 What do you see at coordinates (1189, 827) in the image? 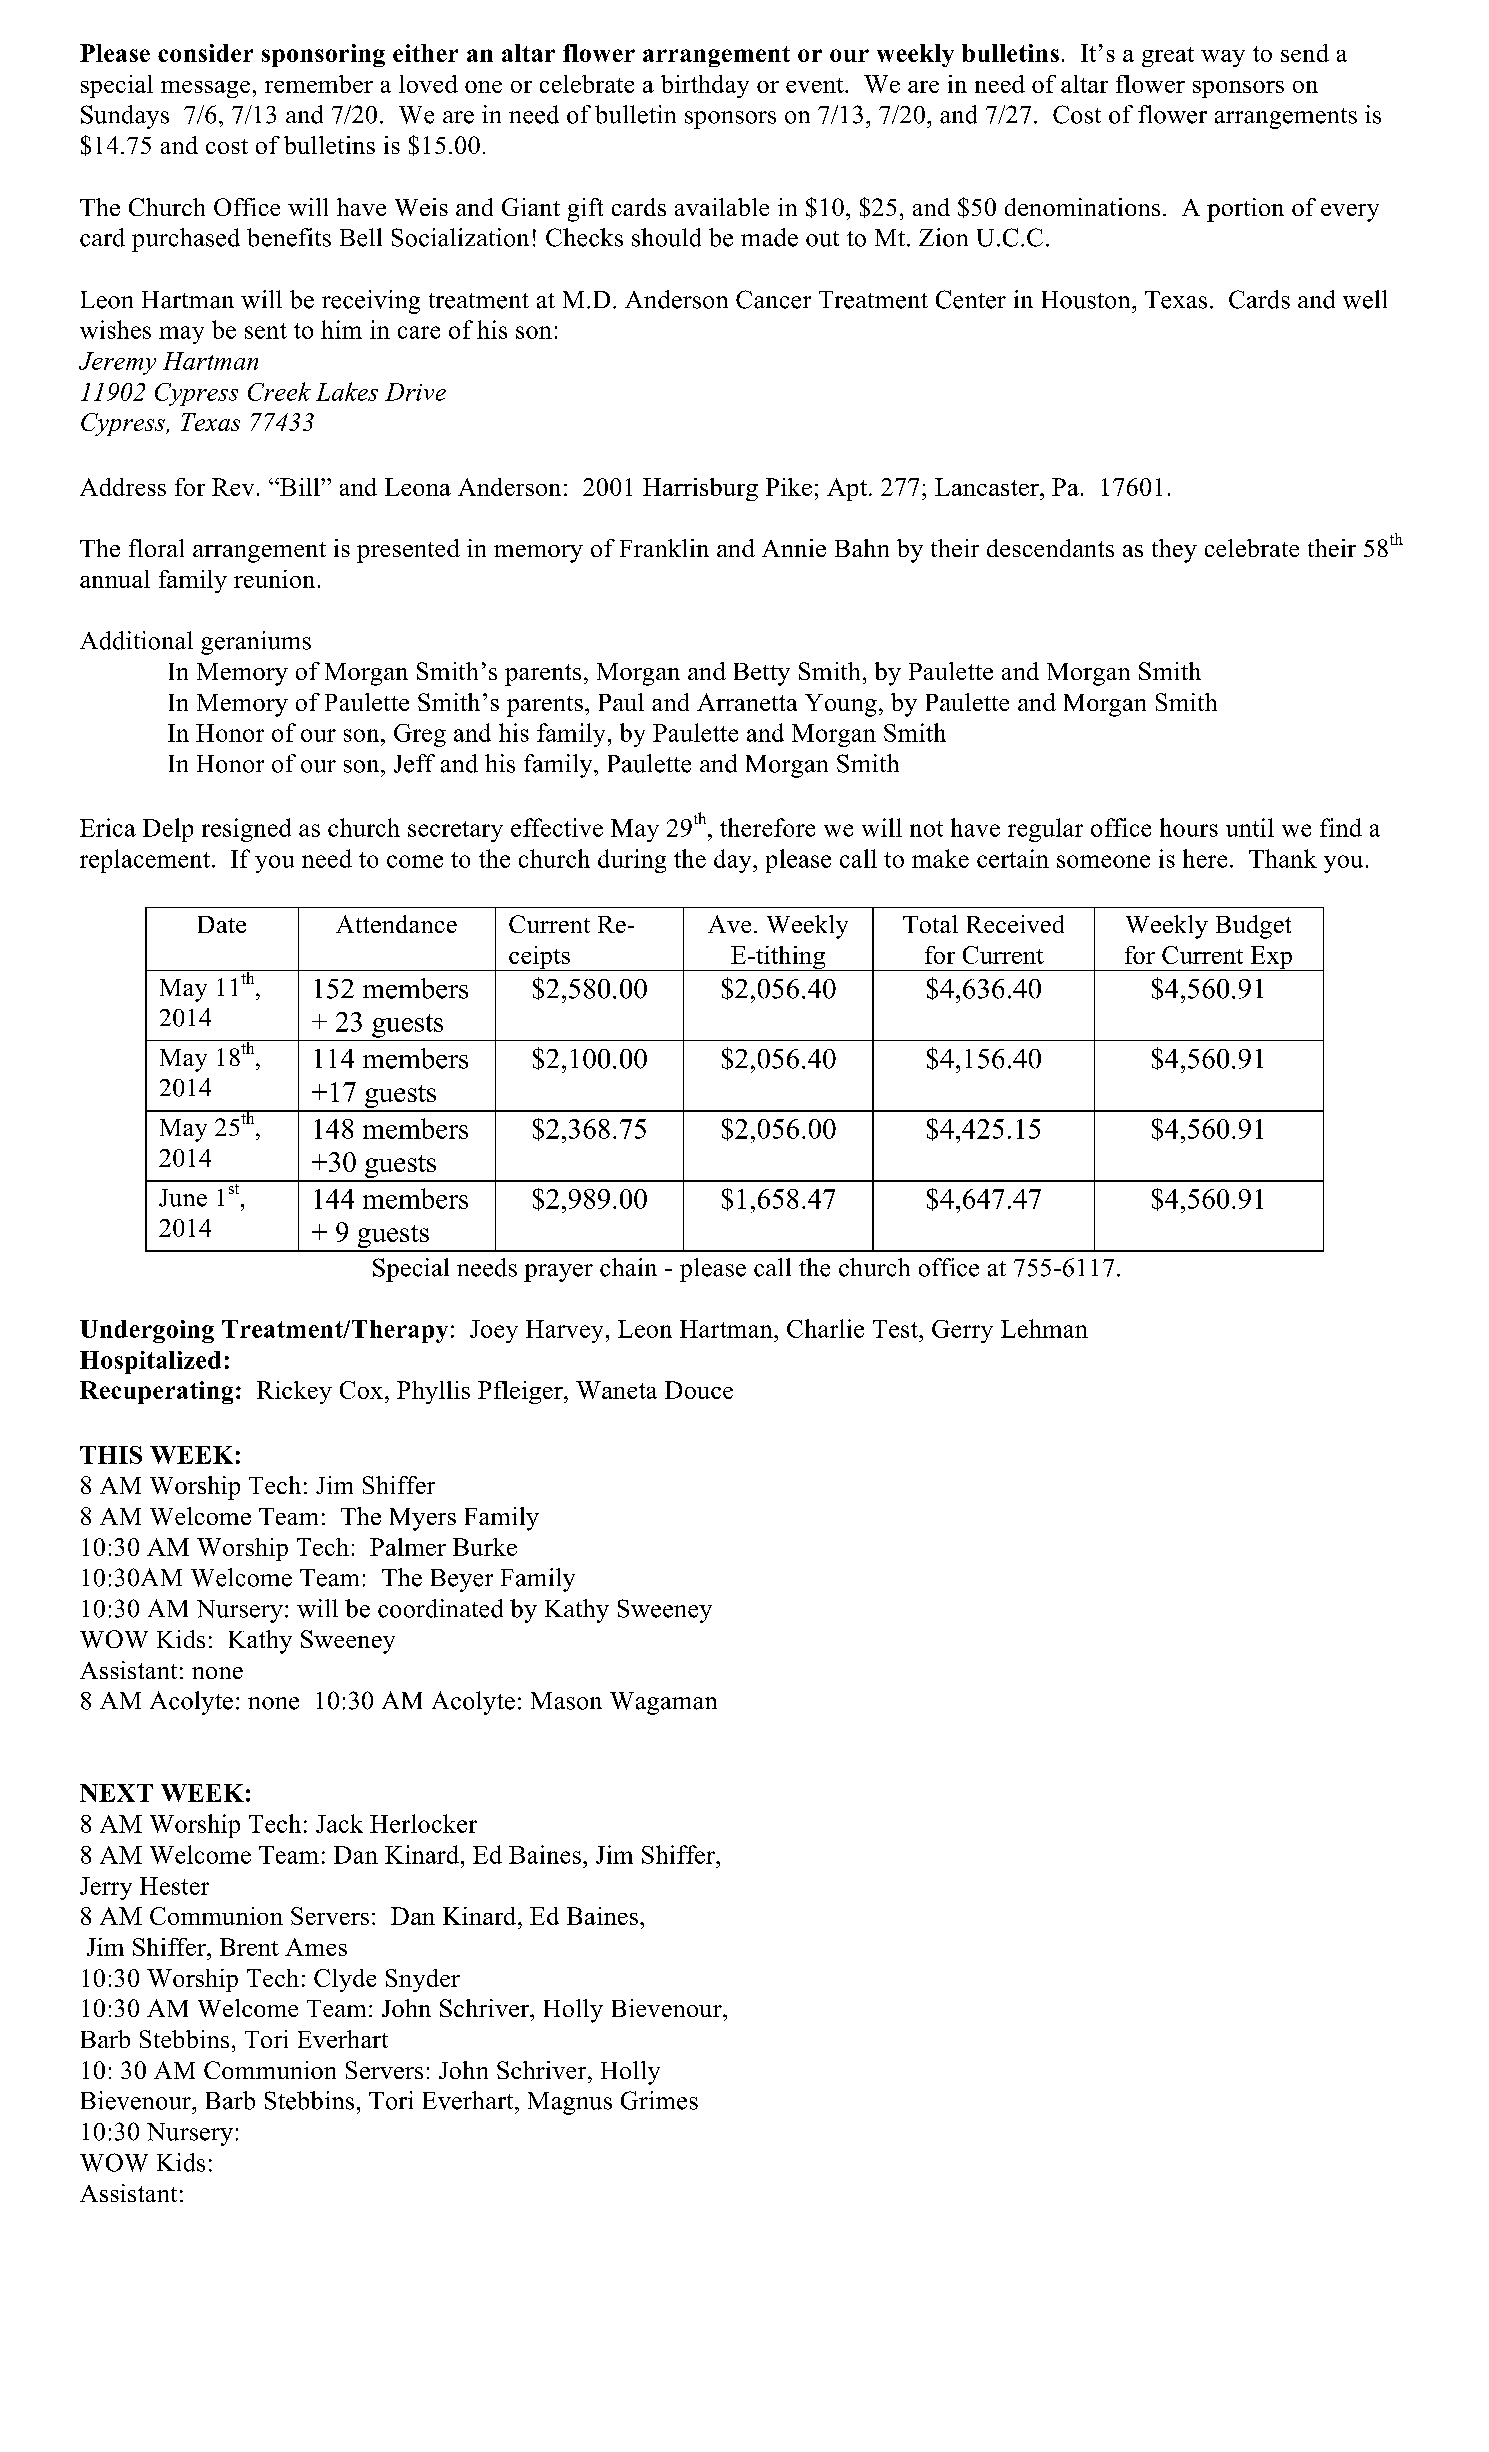
I see `hours` at bounding box center [1189, 827].
